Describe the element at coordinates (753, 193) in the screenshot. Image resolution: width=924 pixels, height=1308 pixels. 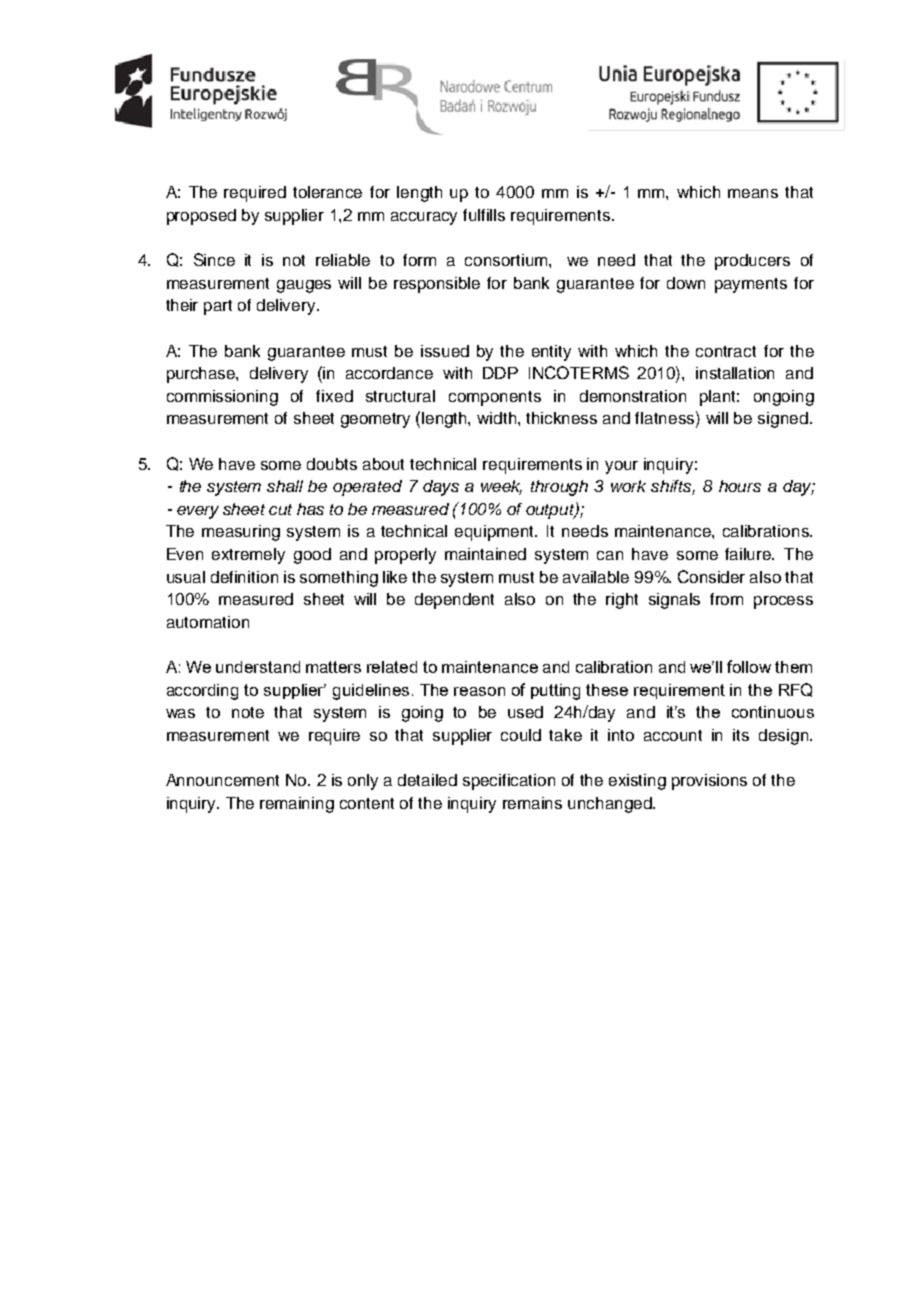
I see `means` at that location.
